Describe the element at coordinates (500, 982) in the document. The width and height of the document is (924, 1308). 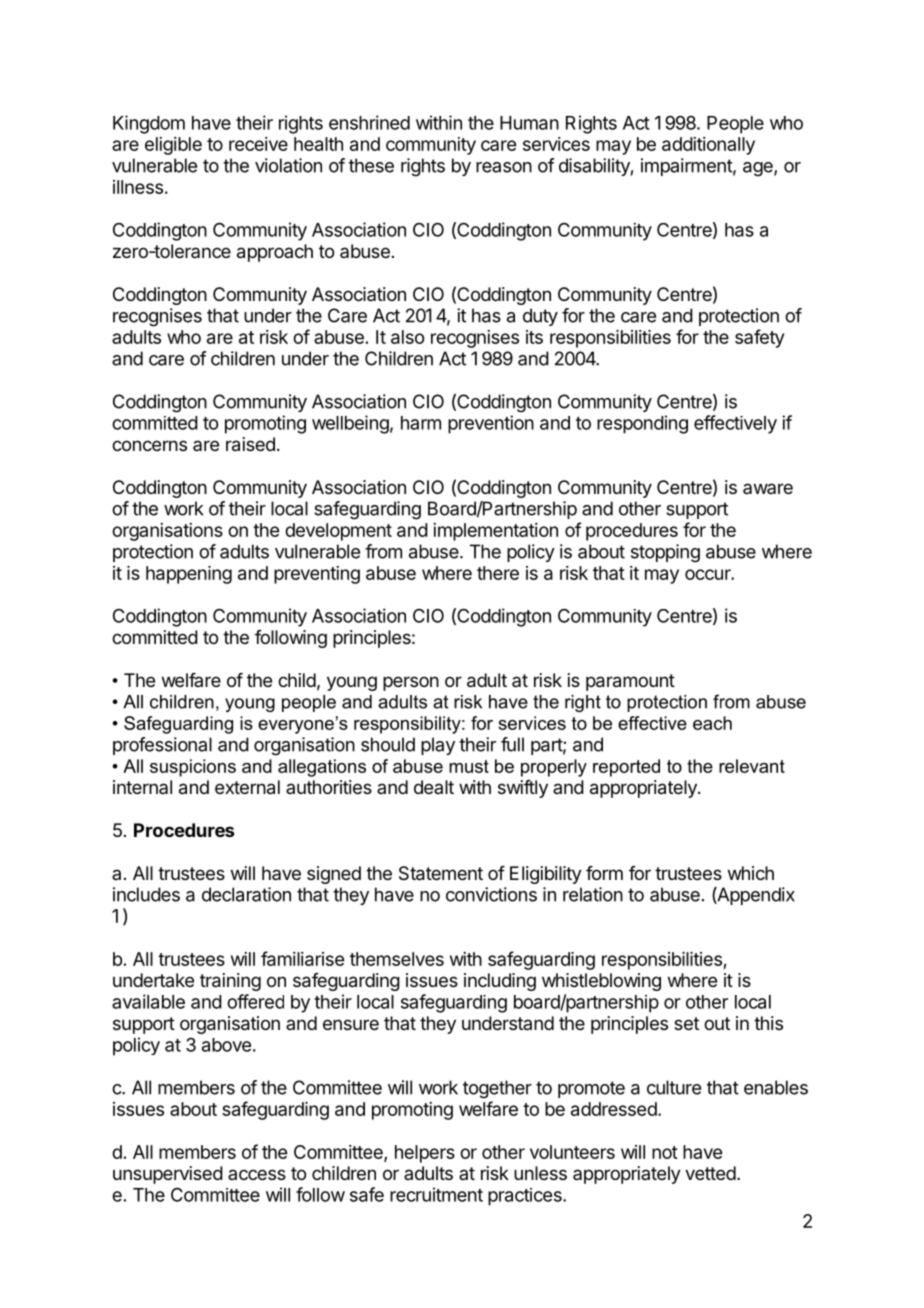
I see `including` at that location.
